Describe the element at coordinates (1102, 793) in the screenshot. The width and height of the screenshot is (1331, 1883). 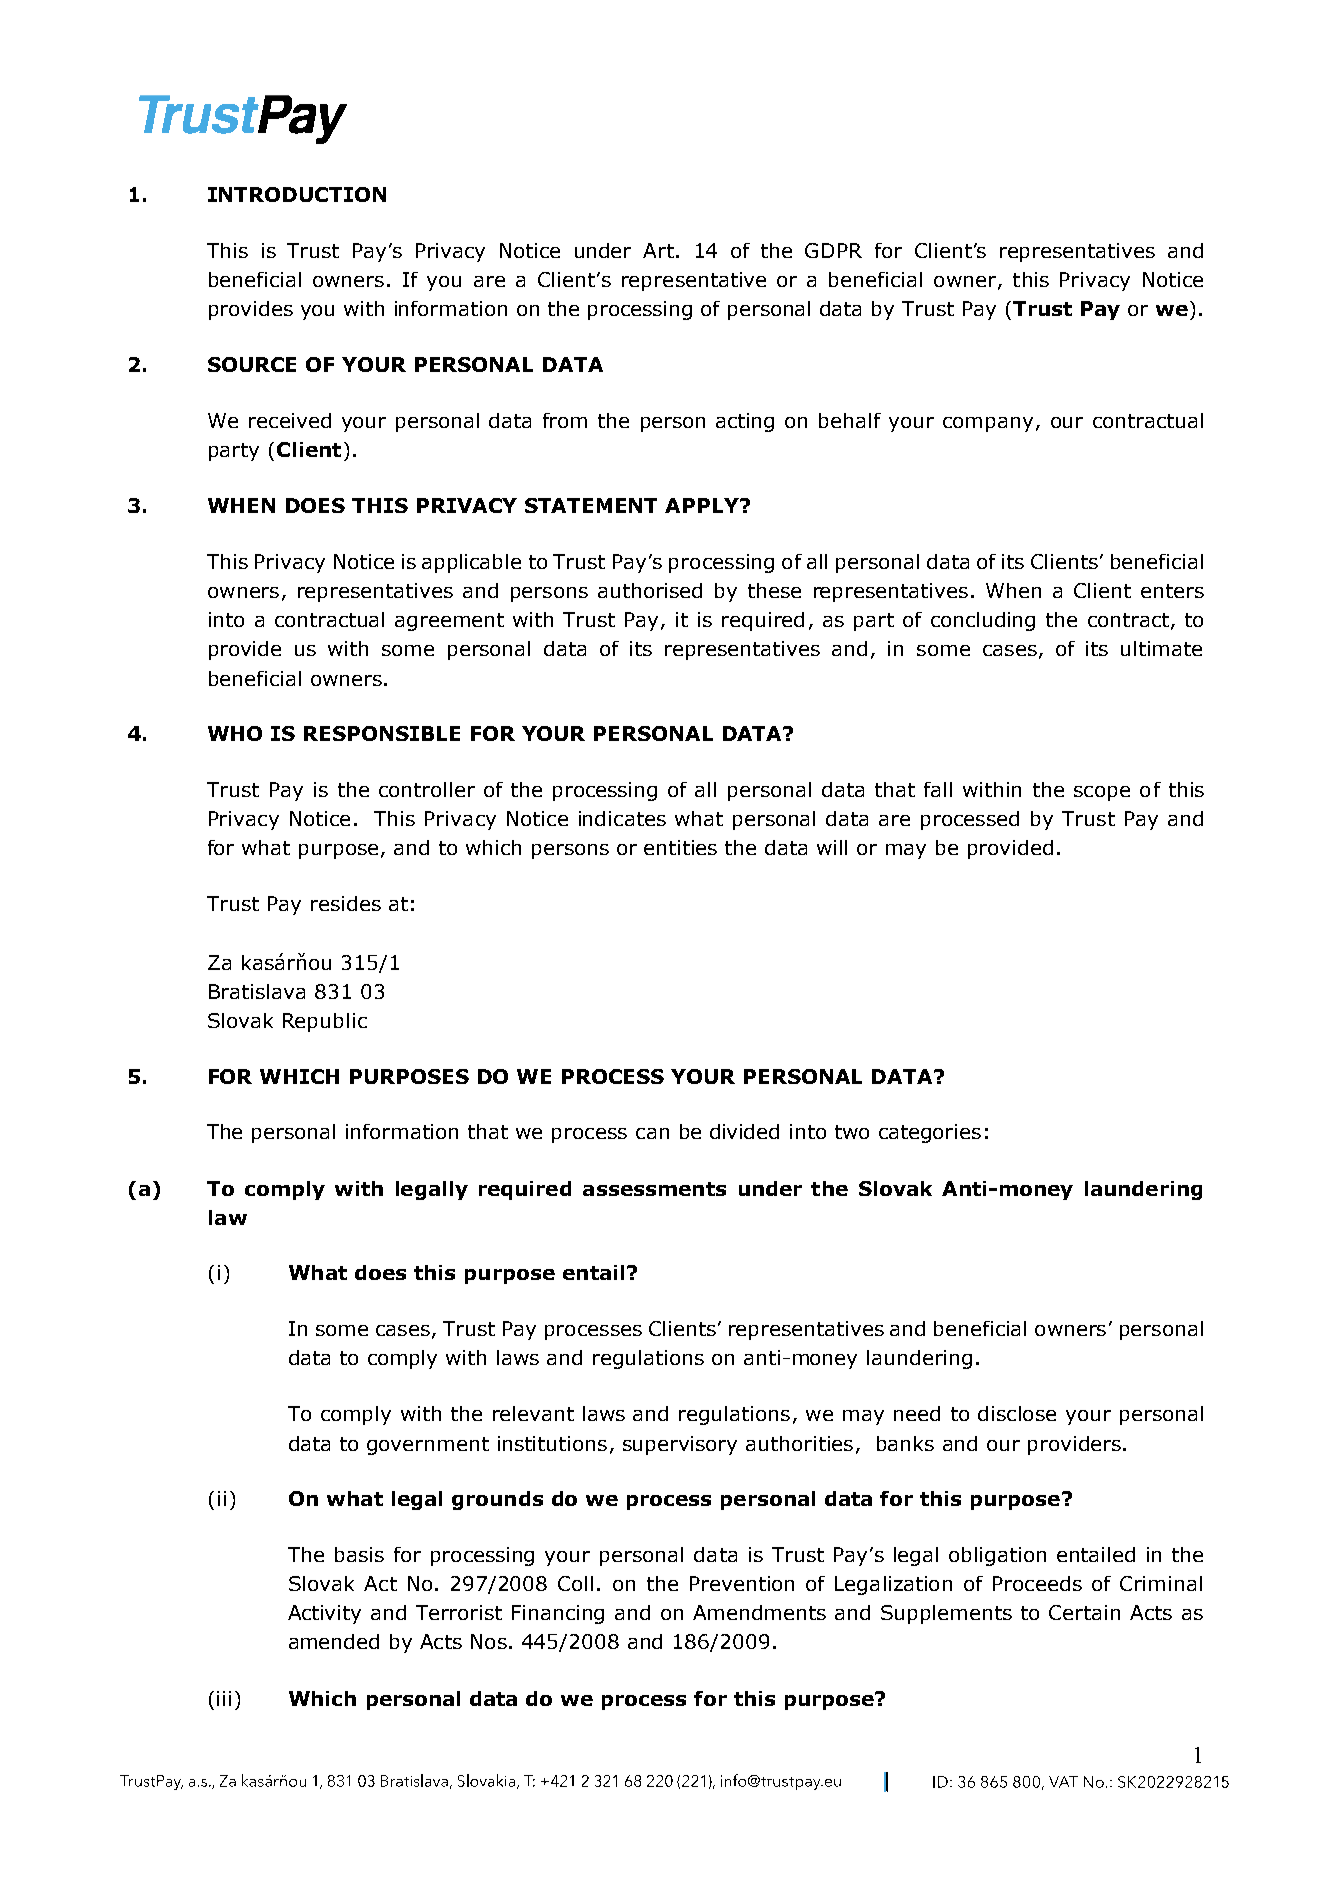
I see `scope` at that location.
